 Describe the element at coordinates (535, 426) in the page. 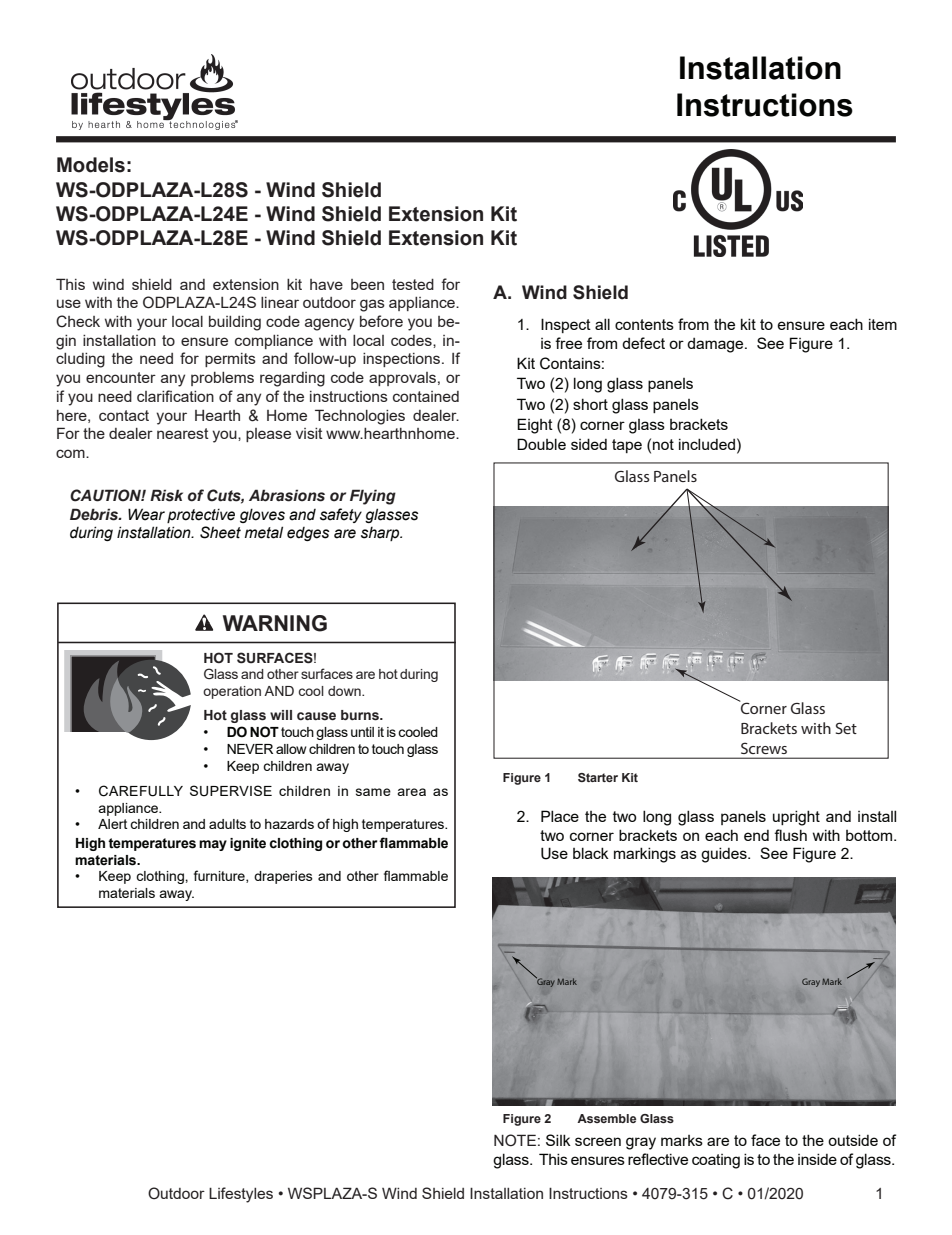

I see `Eight` at that location.
